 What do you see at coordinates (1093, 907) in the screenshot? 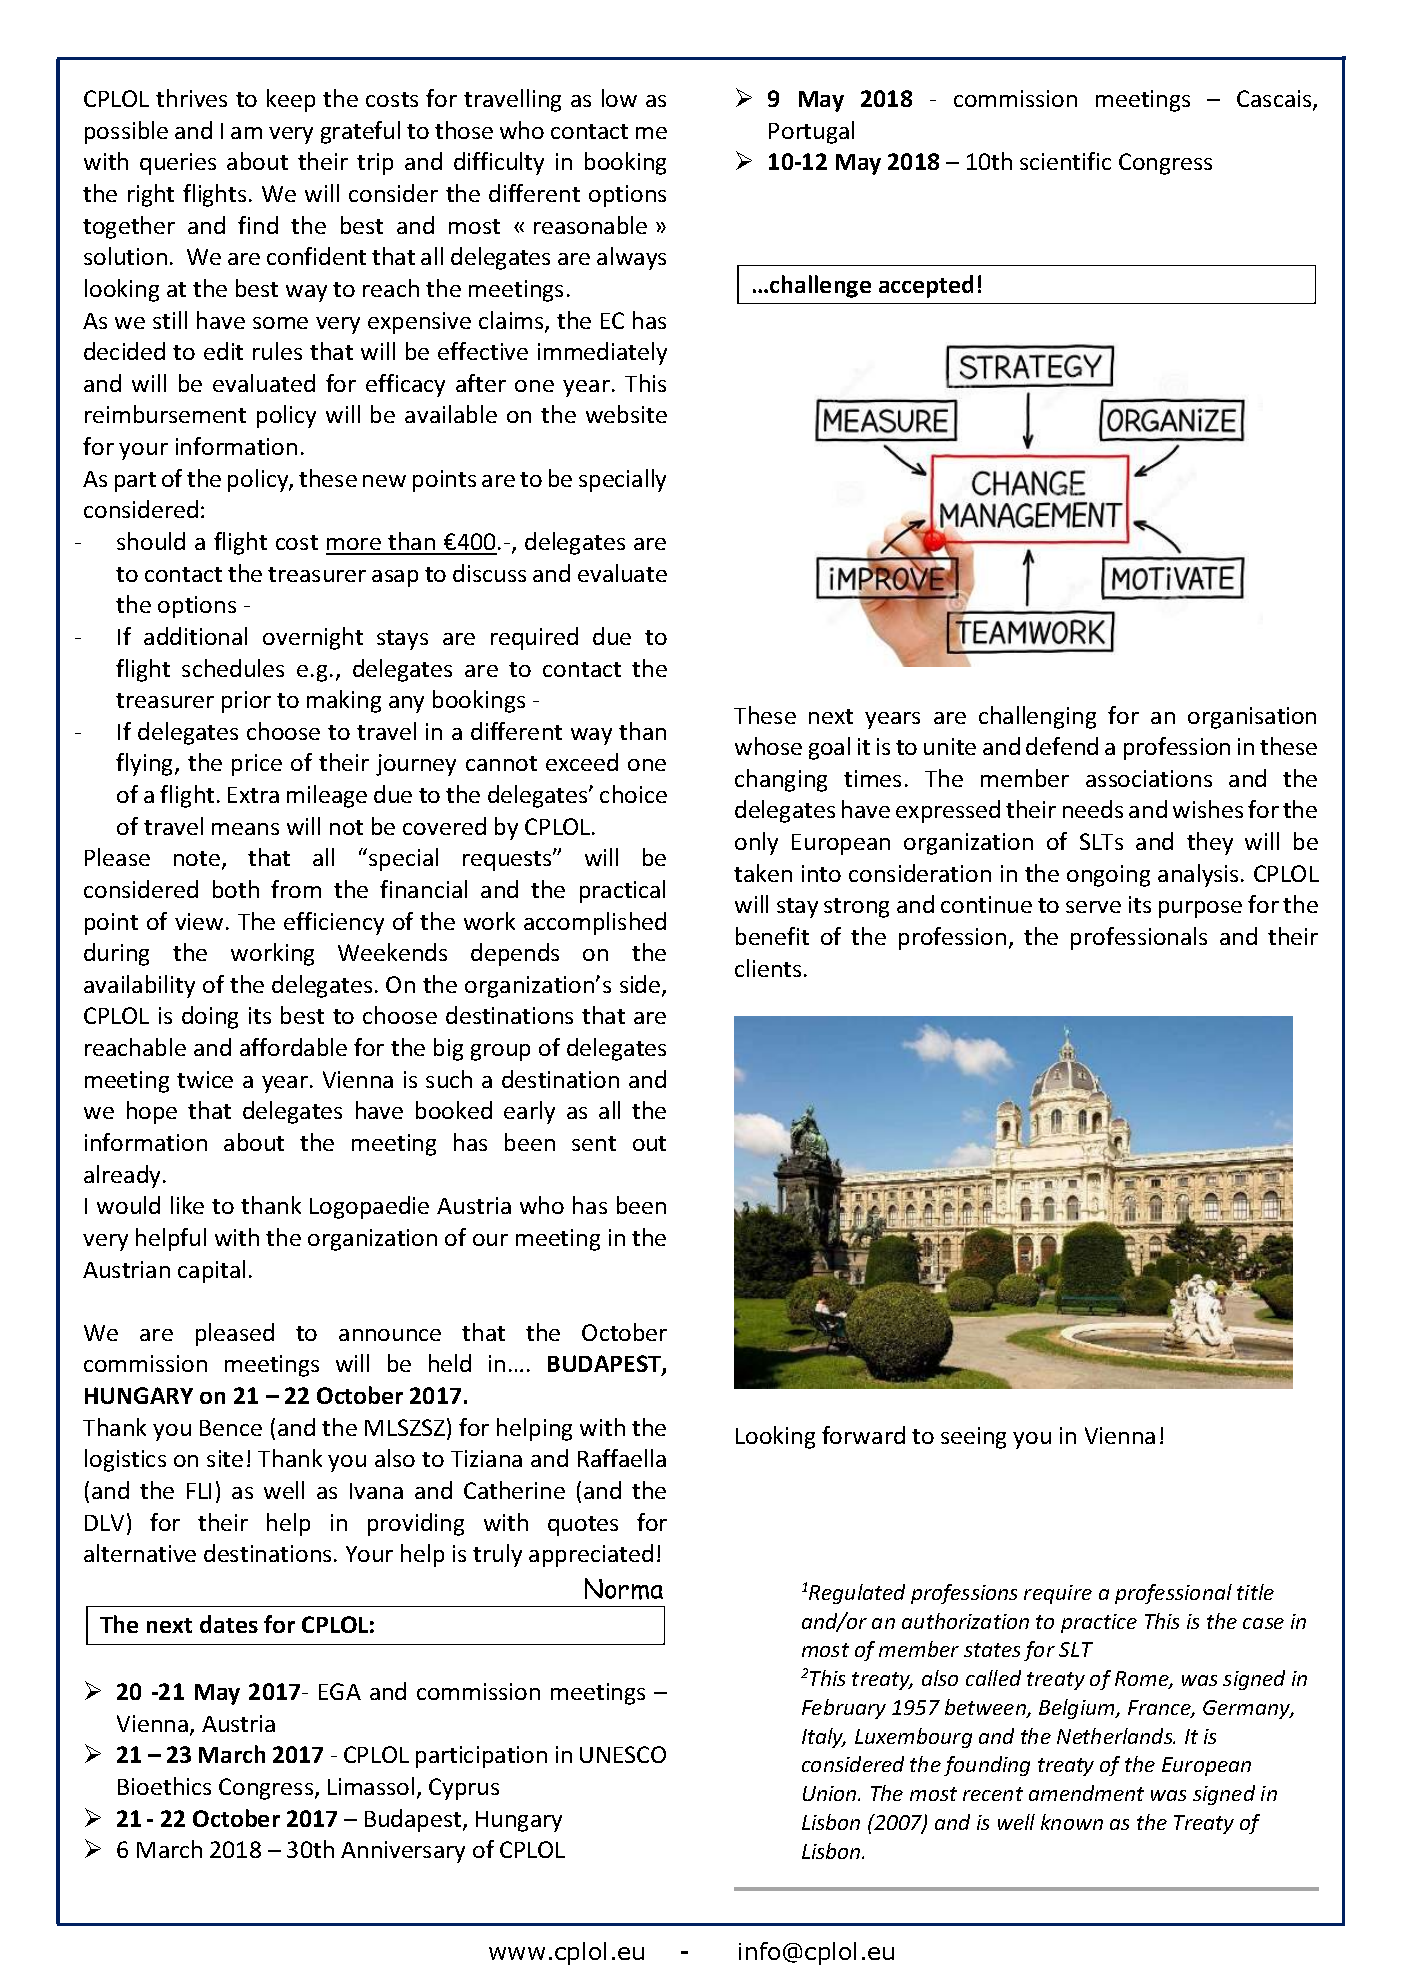
I see `serve` at bounding box center [1093, 907].
